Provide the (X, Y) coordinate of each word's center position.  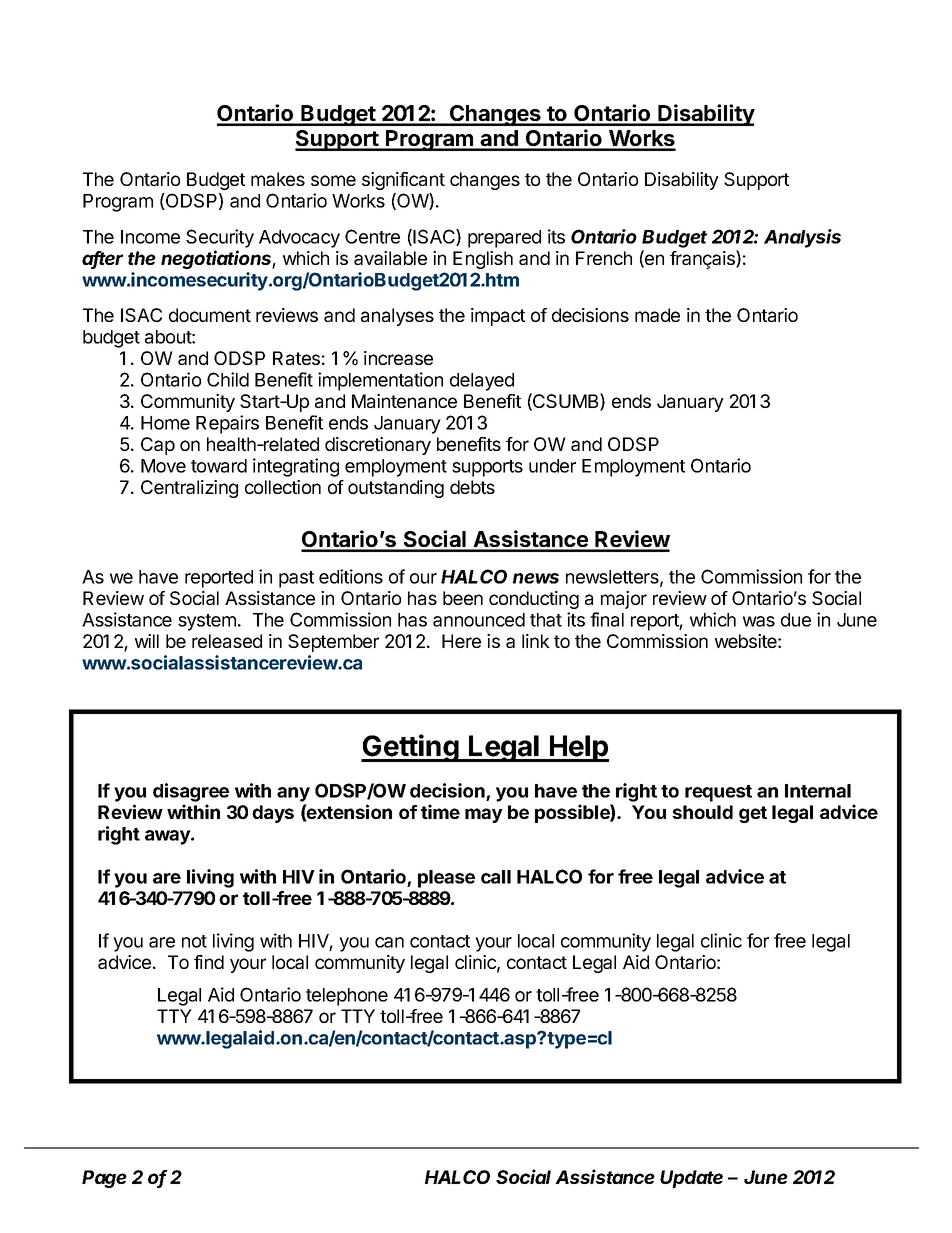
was (759, 621)
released (227, 641)
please (446, 879)
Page (104, 1179)
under (552, 466)
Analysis (802, 238)
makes (278, 179)
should (702, 812)
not (194, 941)
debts (472, 487)
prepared (504, 239)
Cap (158, 446)
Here (461, 641)
